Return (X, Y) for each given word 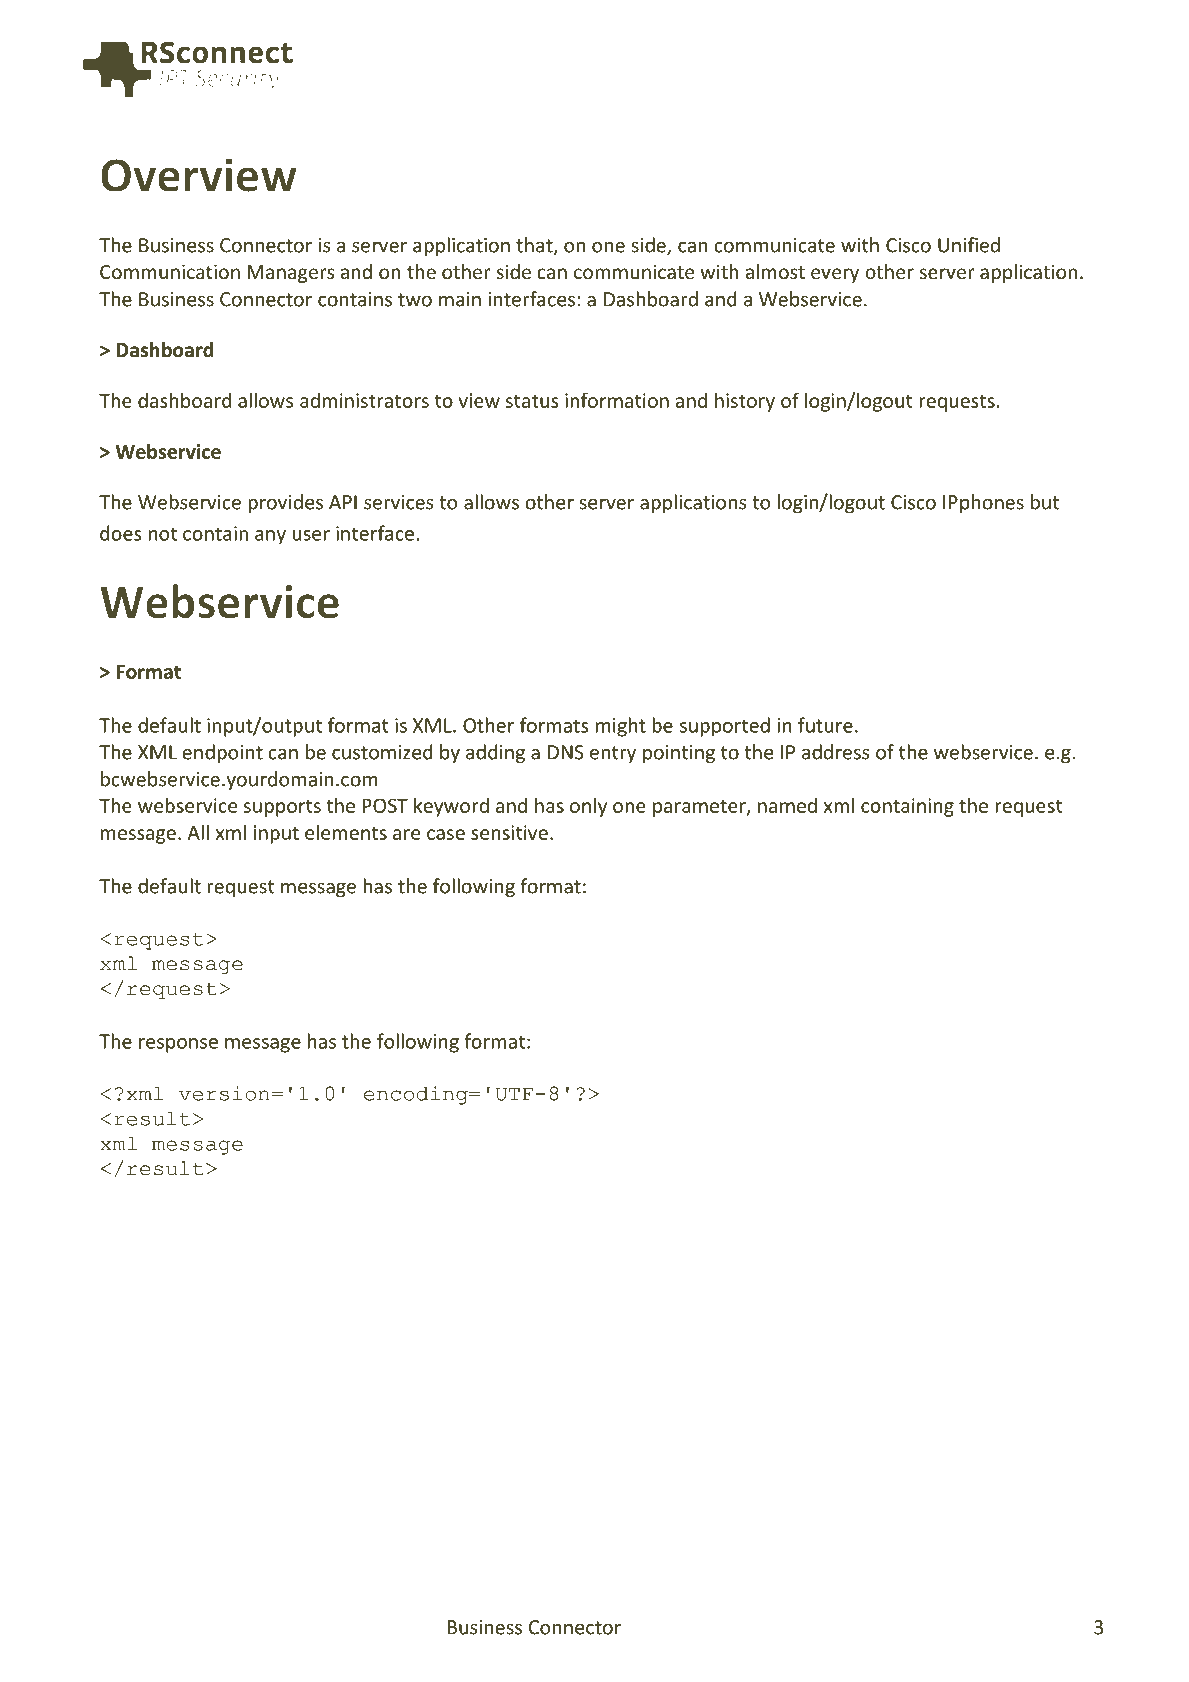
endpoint (222, 753)
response (178, 1045)
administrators (364, 400)
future (825, 725)
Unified (969, 245)
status (532, 401)
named (787, 805)
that (535, 246)
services (399, 502)
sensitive (509, 832)
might (621, 727)
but (1045, 502)
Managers (291, 274)
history (745, 402)
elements (346, 832)
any (270, 537)
